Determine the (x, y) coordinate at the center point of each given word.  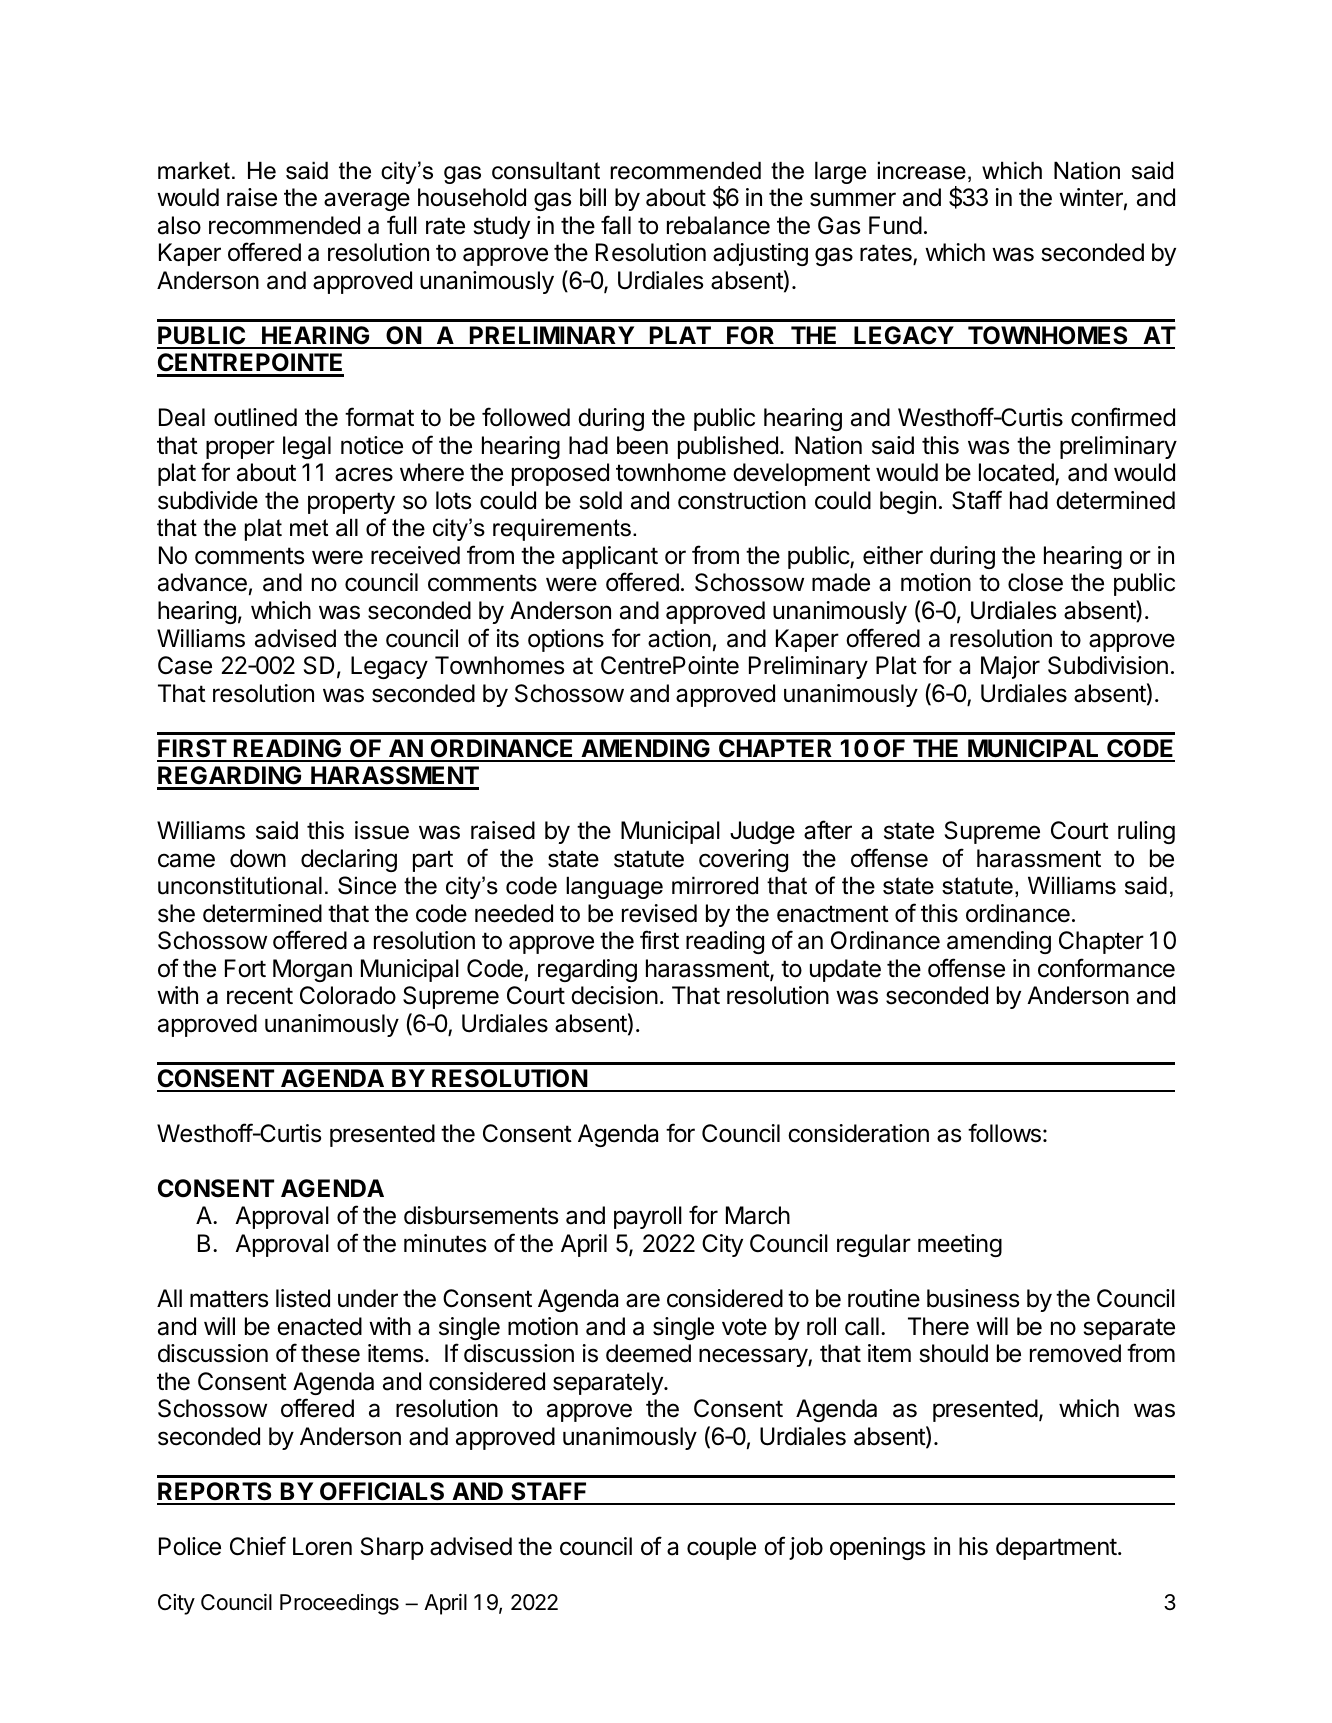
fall (616, 225)
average (367, 201)
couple (721, 1548)
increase (922, 170)
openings (877, 1548)
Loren (322, 1546)
